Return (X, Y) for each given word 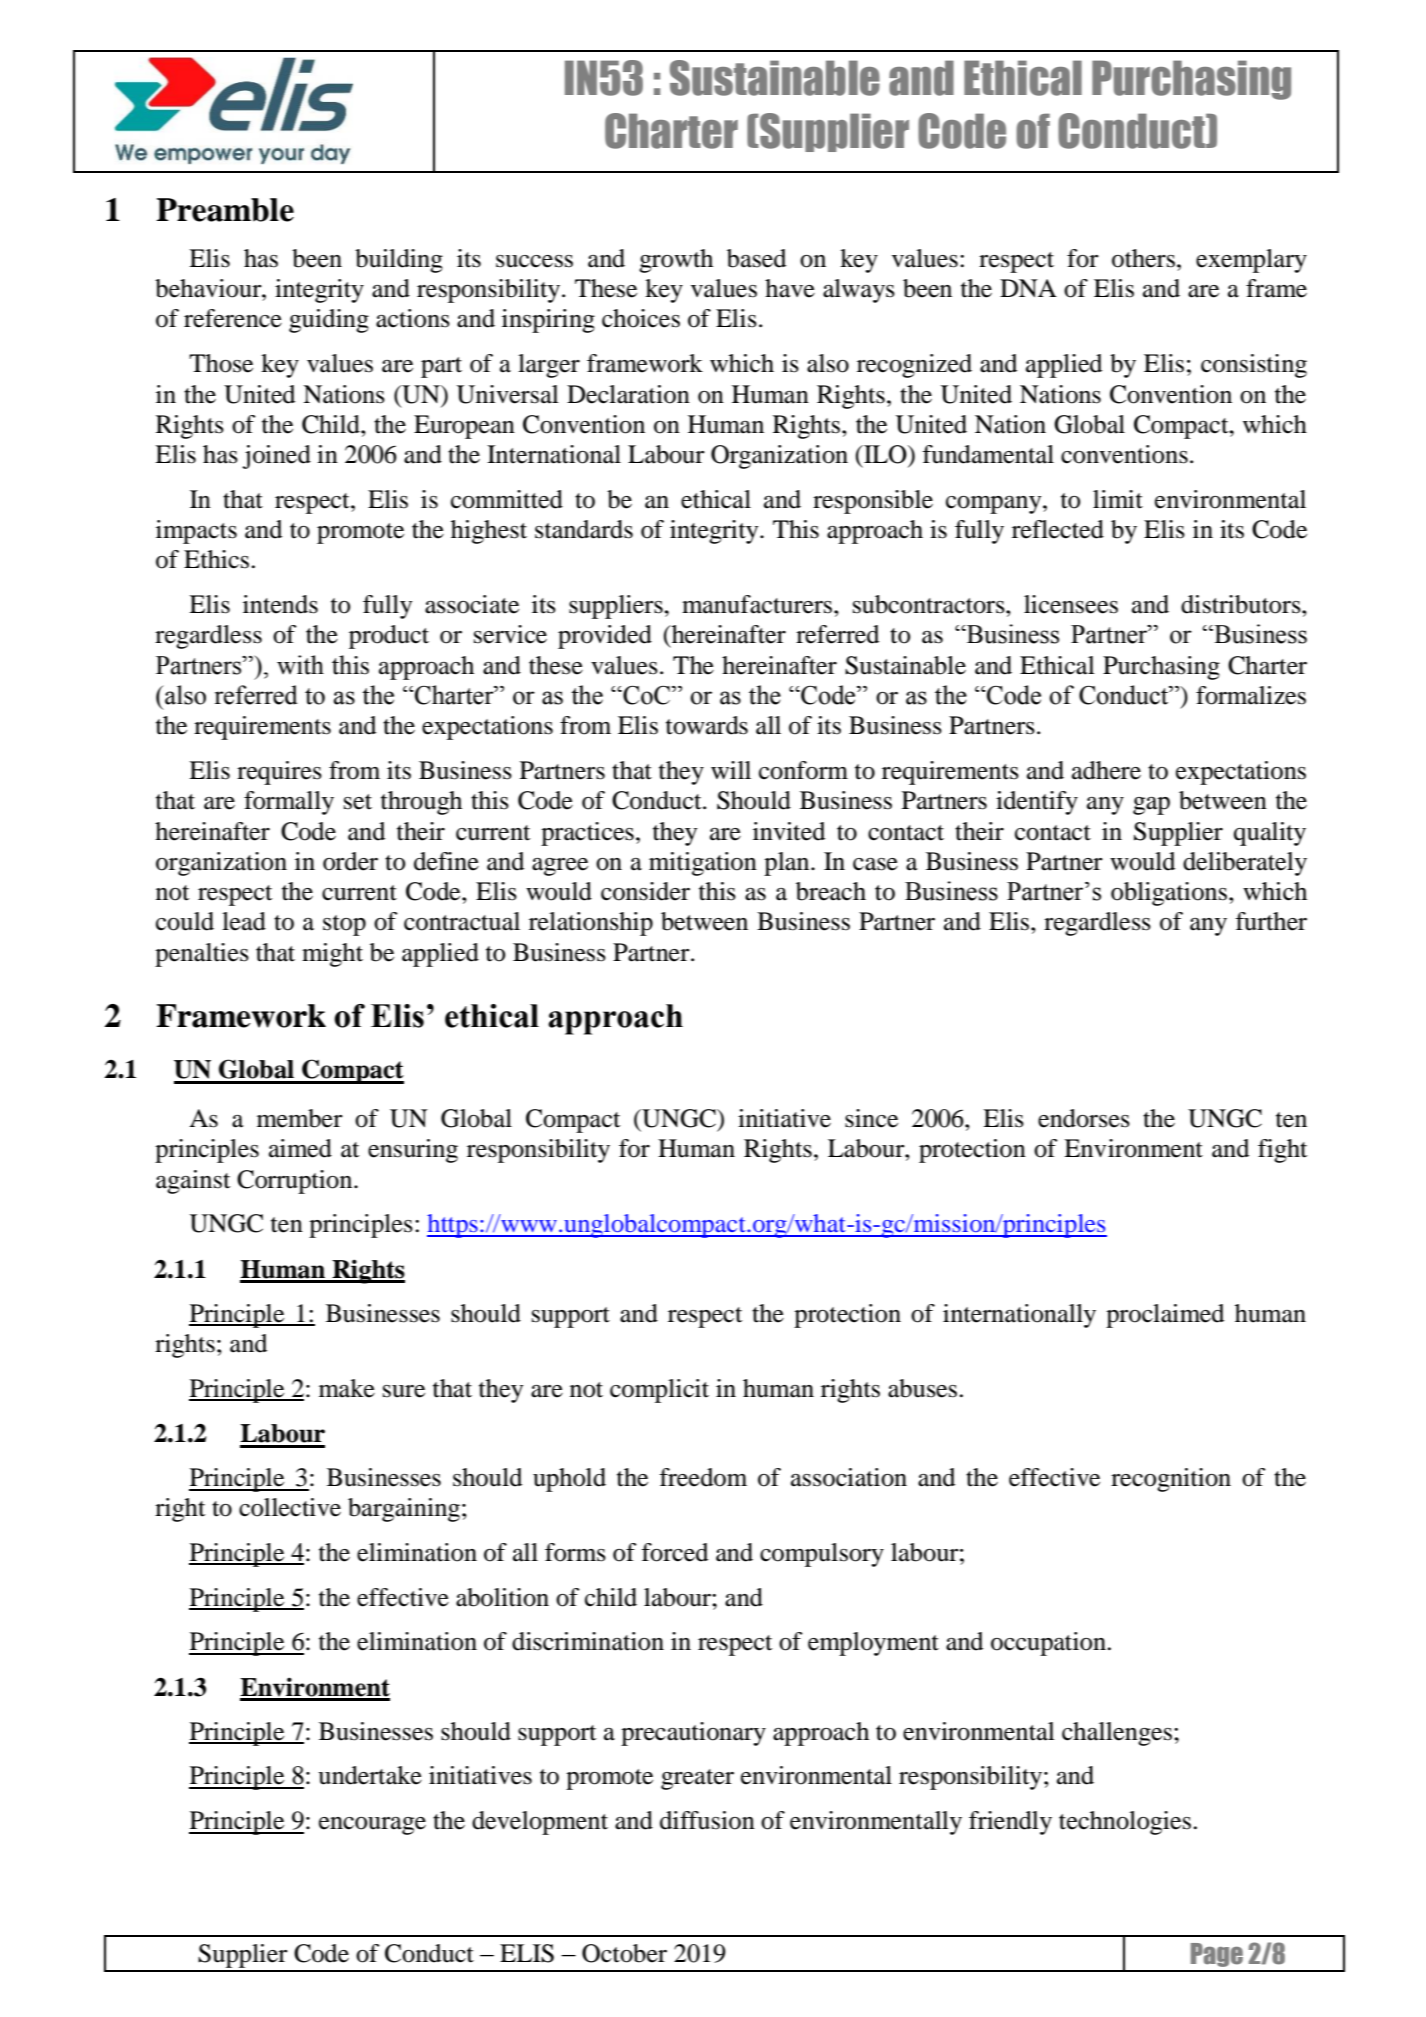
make (347, 1388)
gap (1151, 806)
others (1145, 258)
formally (289, 803)
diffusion (707, 1820)
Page (1217, 1955)
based (756, 258)
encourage (372, 1826)
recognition (1171, 1480)
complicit (659, 1391)
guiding (329, 321)
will (731, 770)
